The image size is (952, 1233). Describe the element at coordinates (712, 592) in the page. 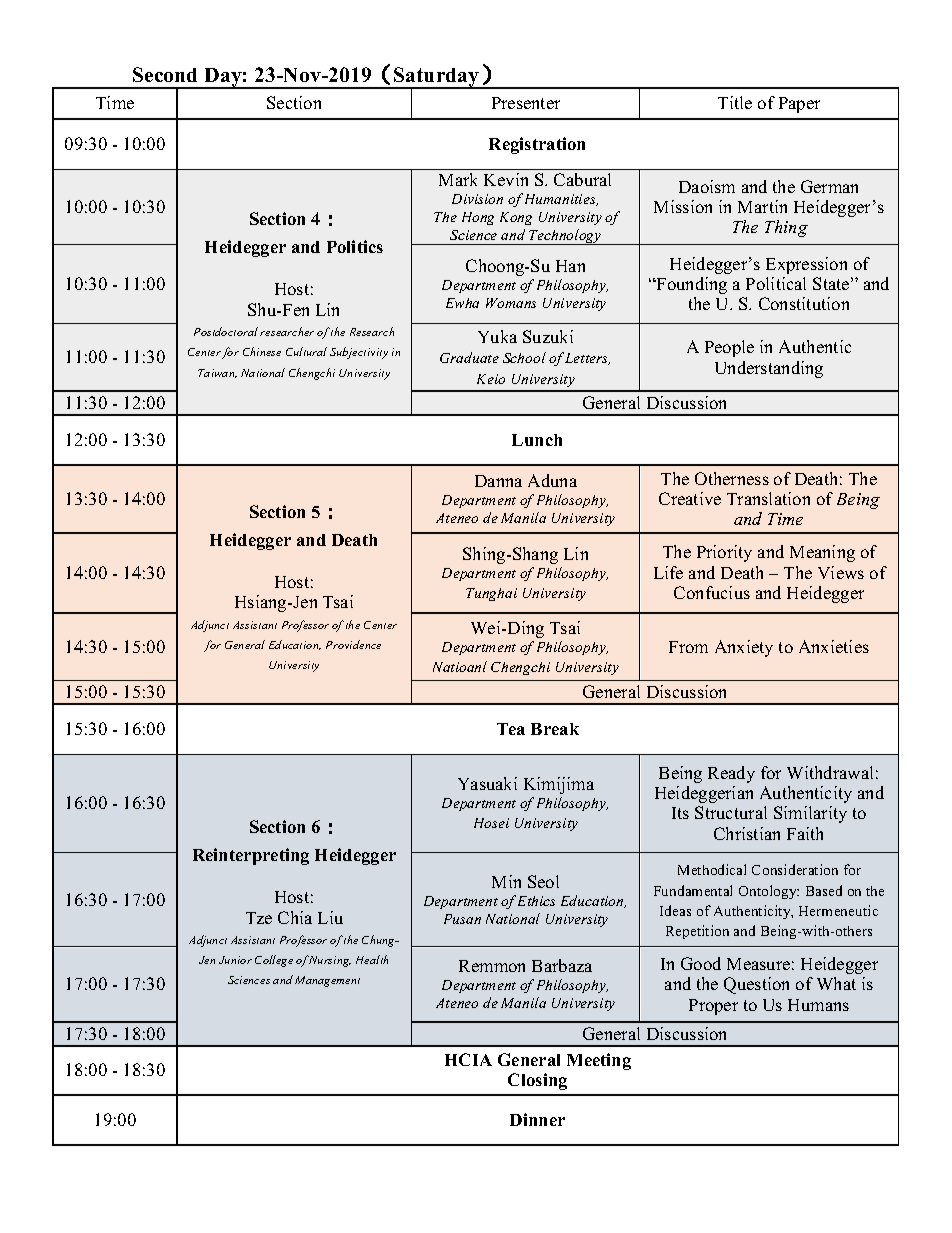

I see `Confucius` at that location.
